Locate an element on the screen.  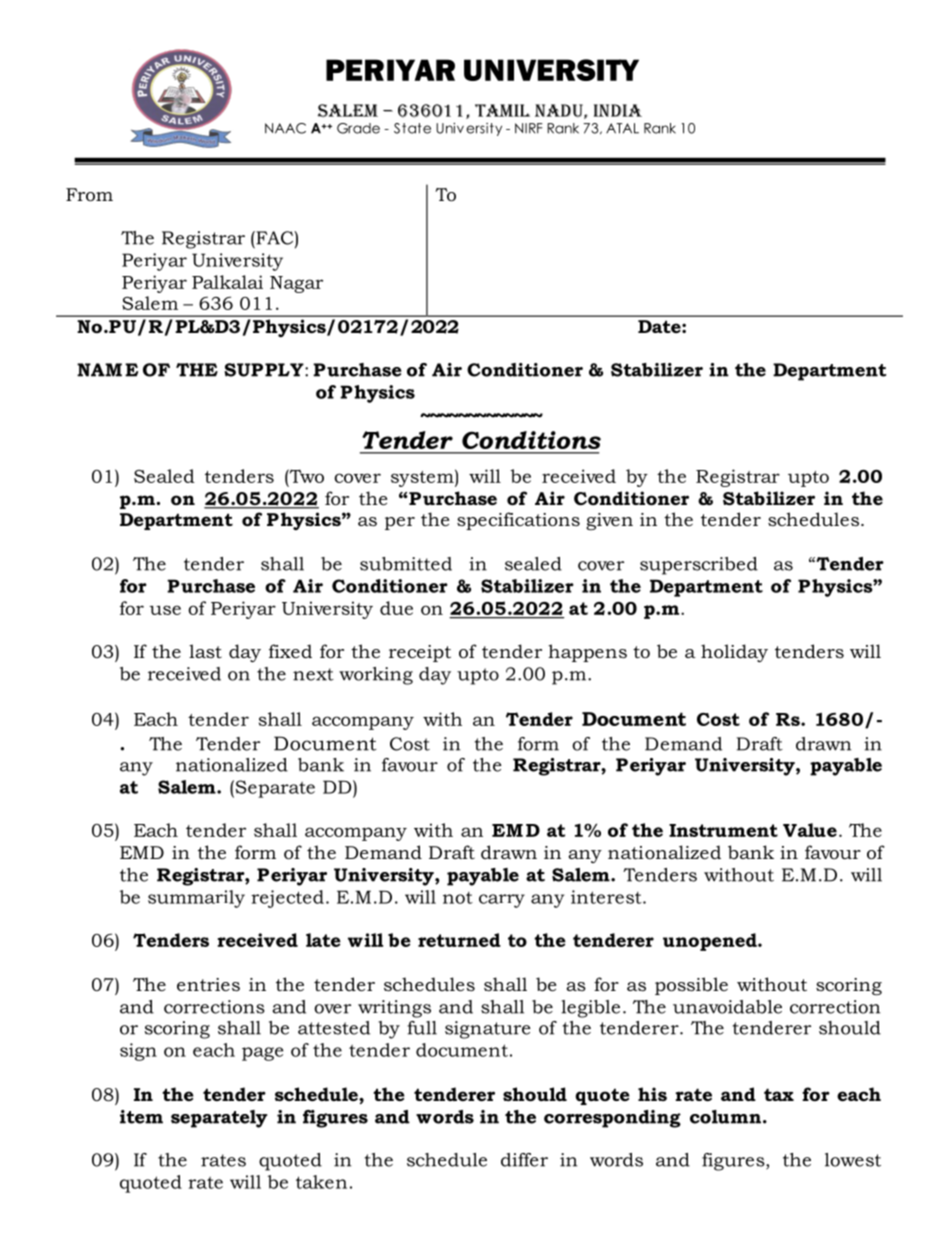
item is located at coordinates (141, 1117).
